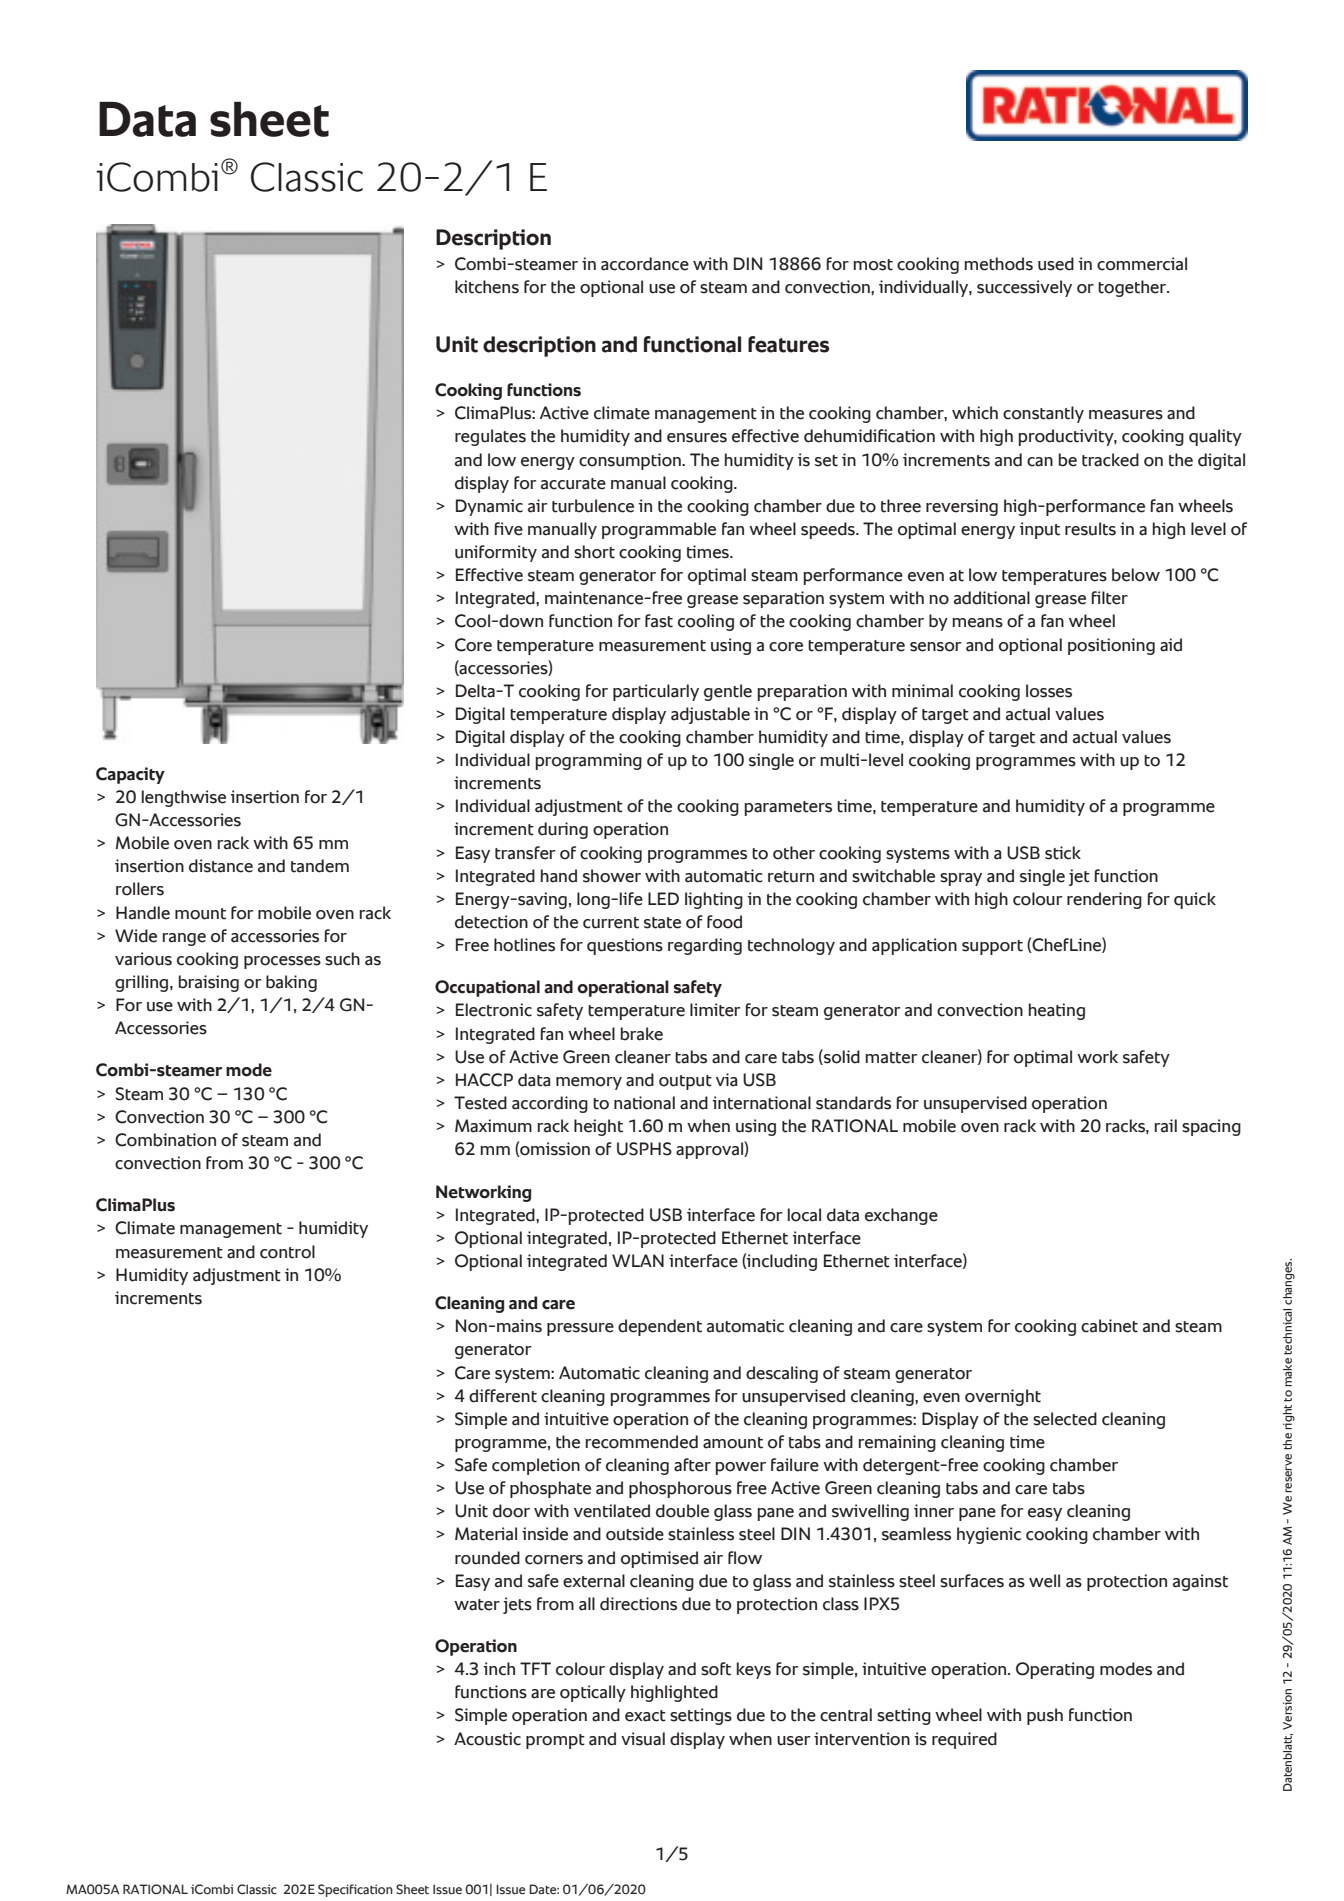 Image resolution: width=1344 pixels, height=1901 pixels. Describe the element at coordinates (1057, 1011) in the image. I see `heating` at that location.
